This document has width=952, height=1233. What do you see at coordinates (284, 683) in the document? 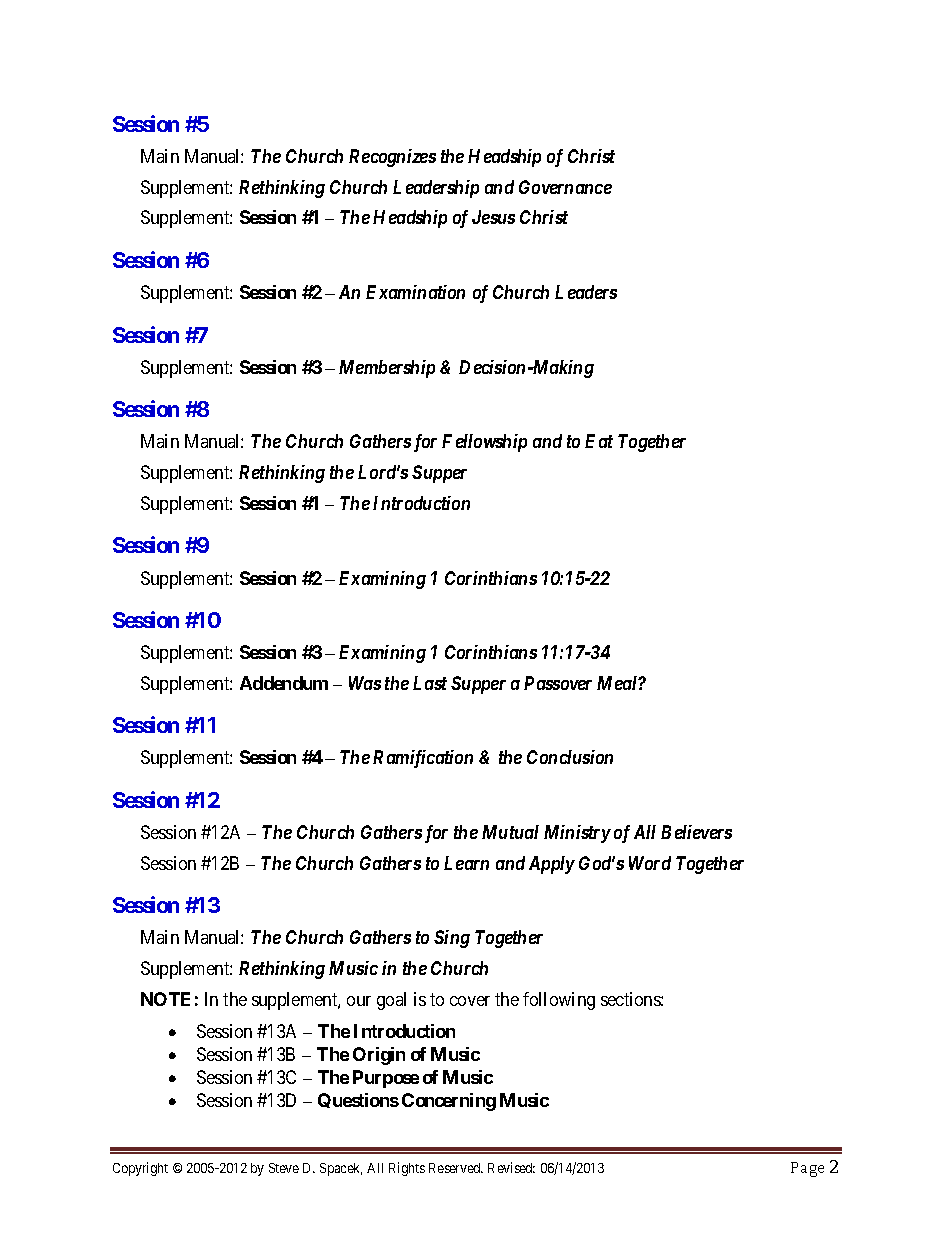
I see `Addendum` at bounding box center [284, 683].
